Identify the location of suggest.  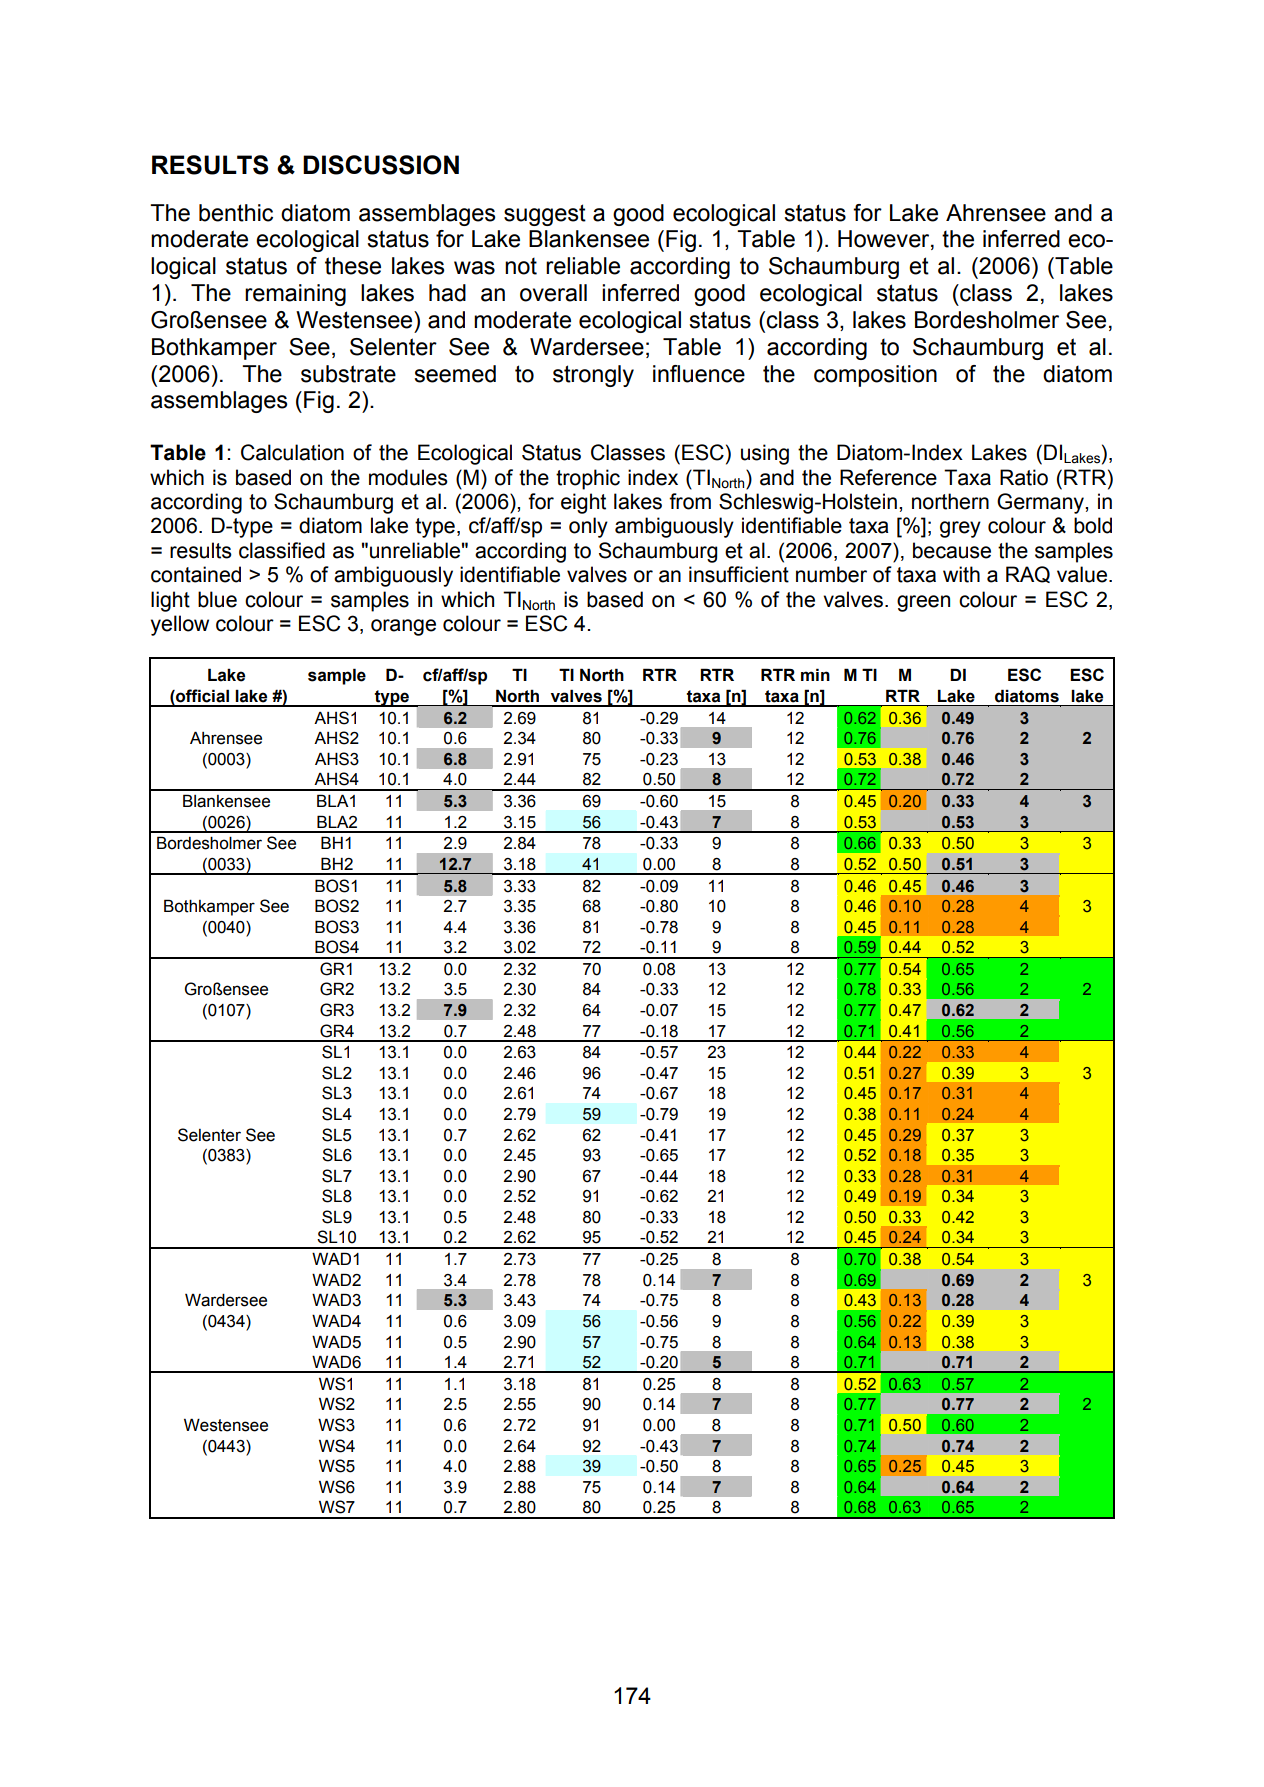
(545, 215).
